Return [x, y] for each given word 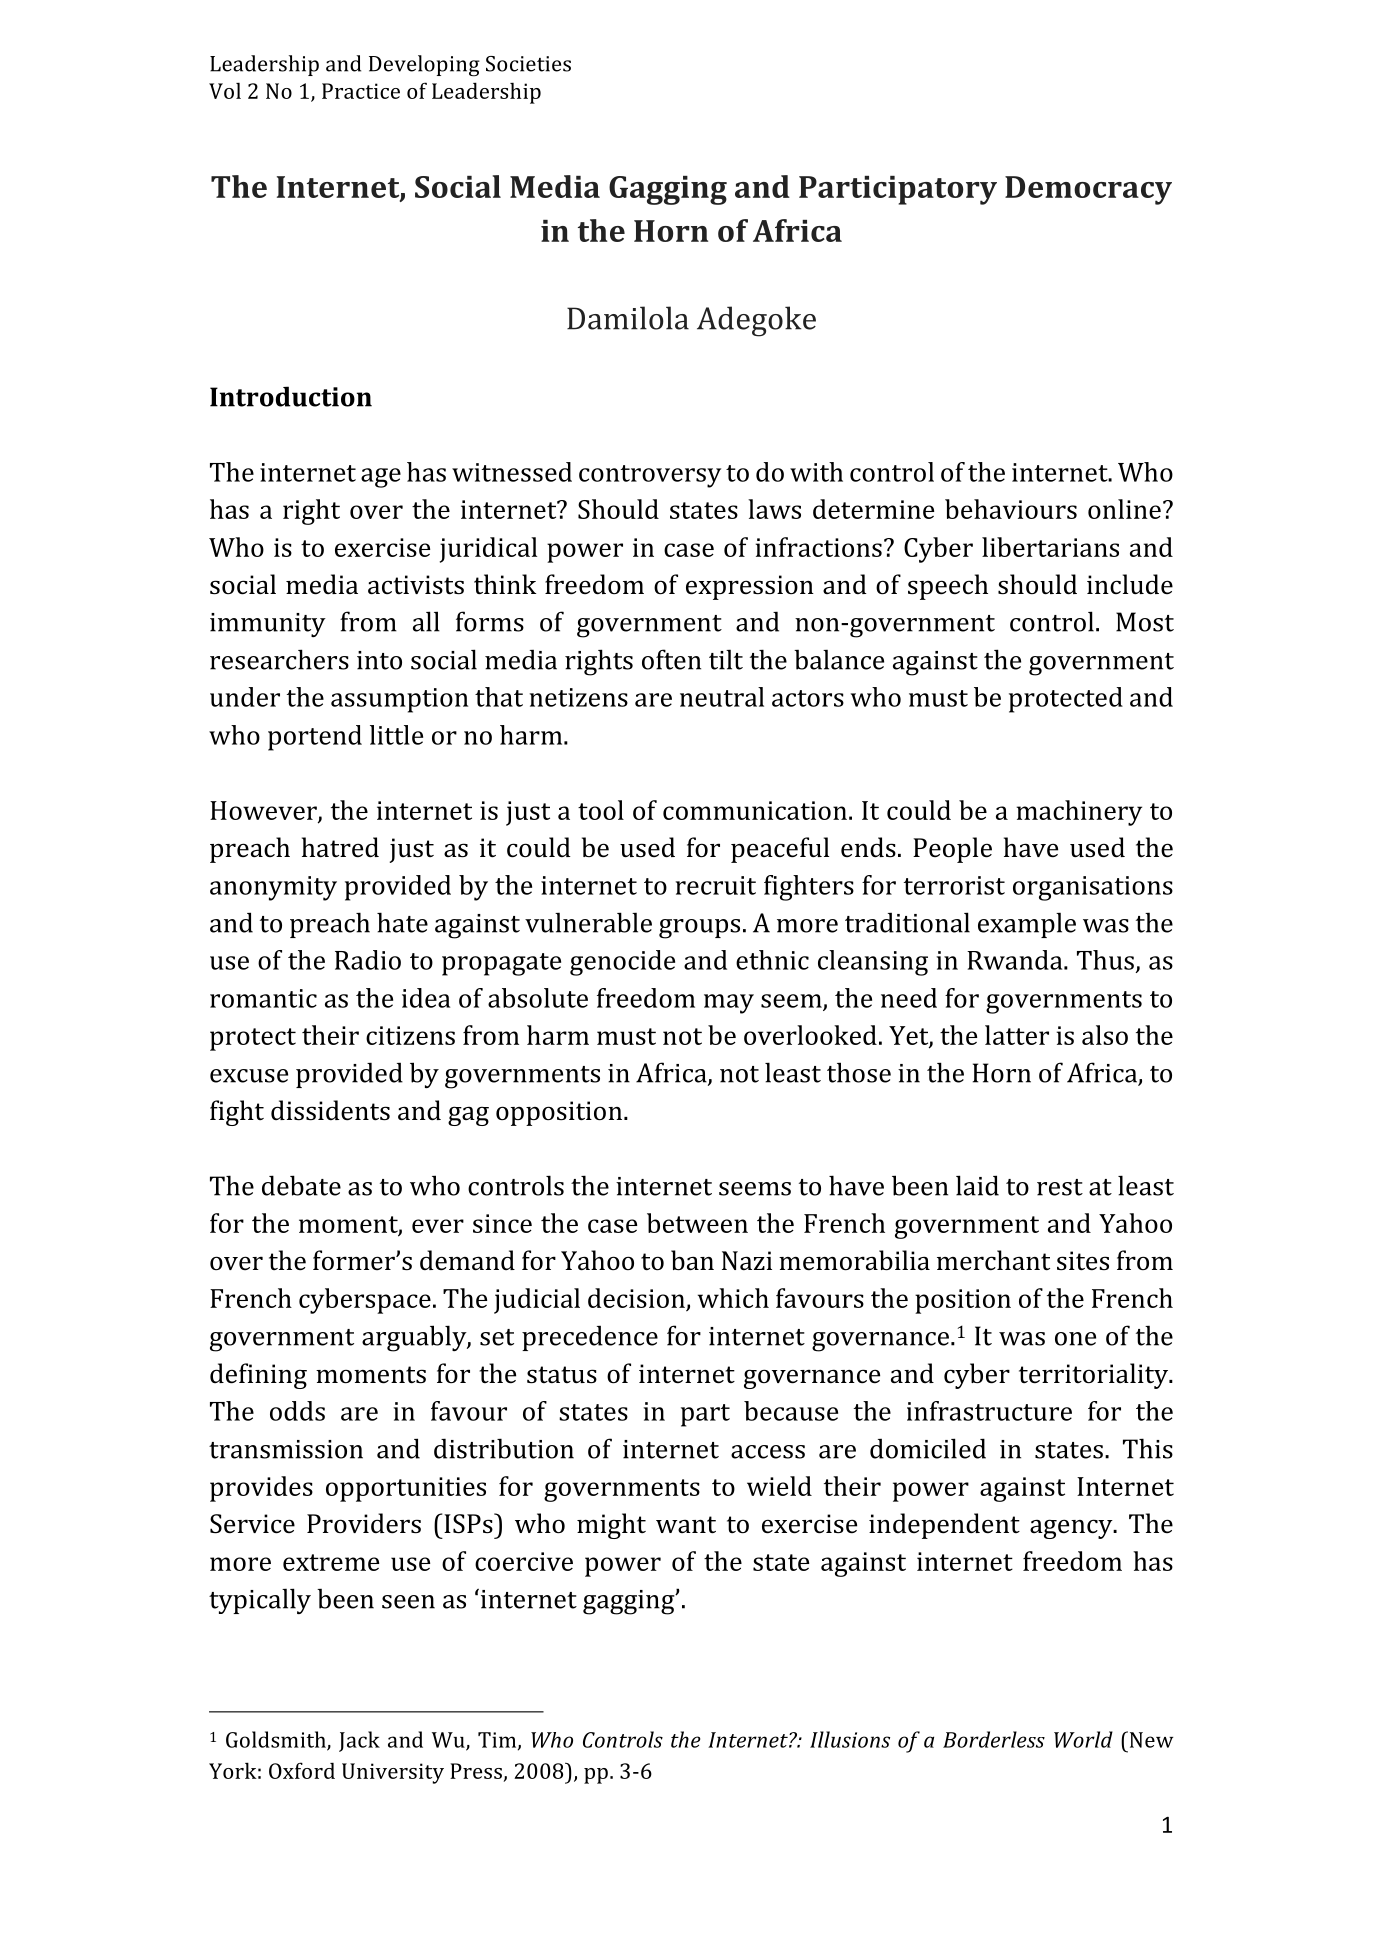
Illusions [850, 1739]
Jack [359, 1741]
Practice [361, 91]
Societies [528, 64]
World [1083, 1739]
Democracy [1088, 190]
